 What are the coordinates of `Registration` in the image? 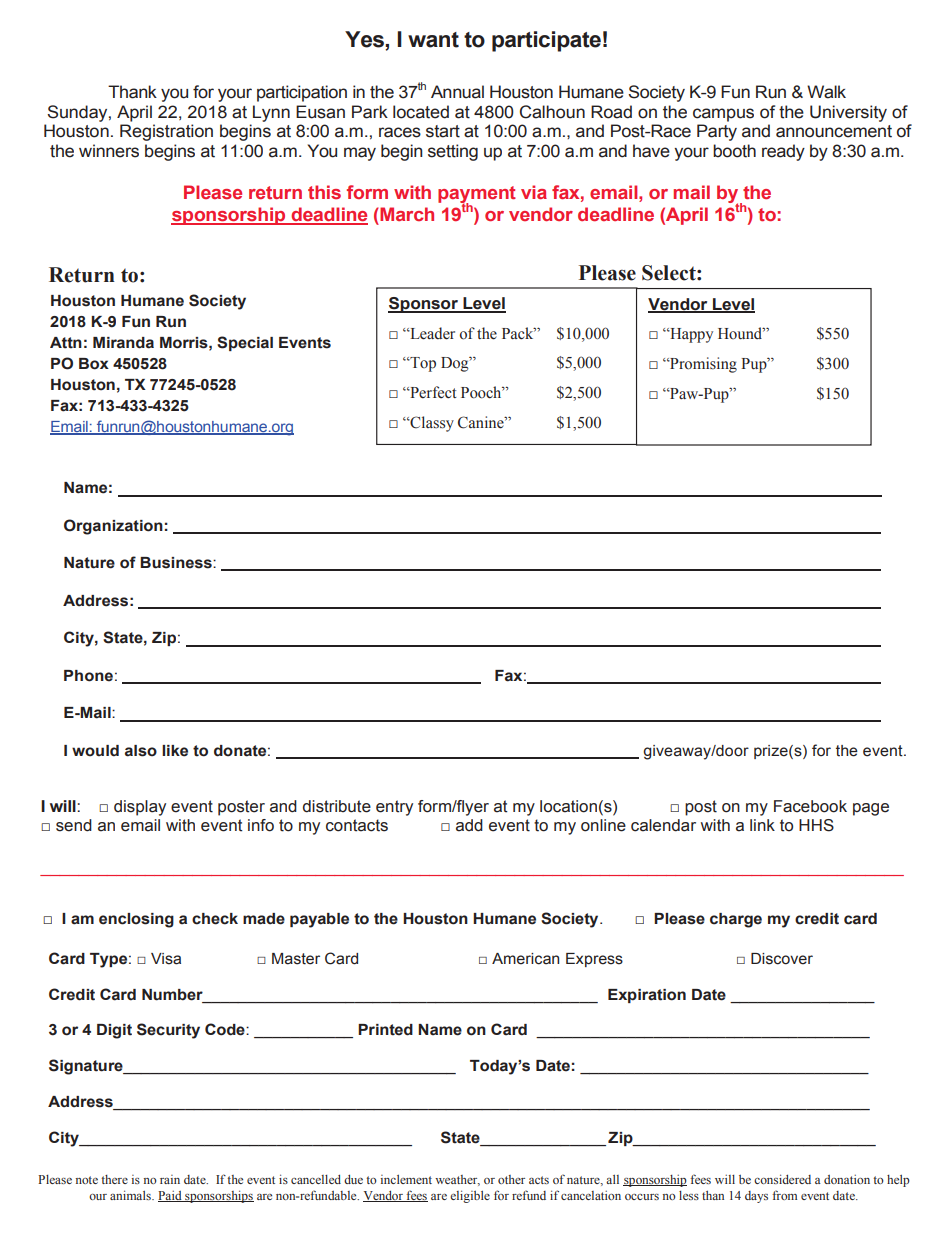 It's located at (166, 132).
